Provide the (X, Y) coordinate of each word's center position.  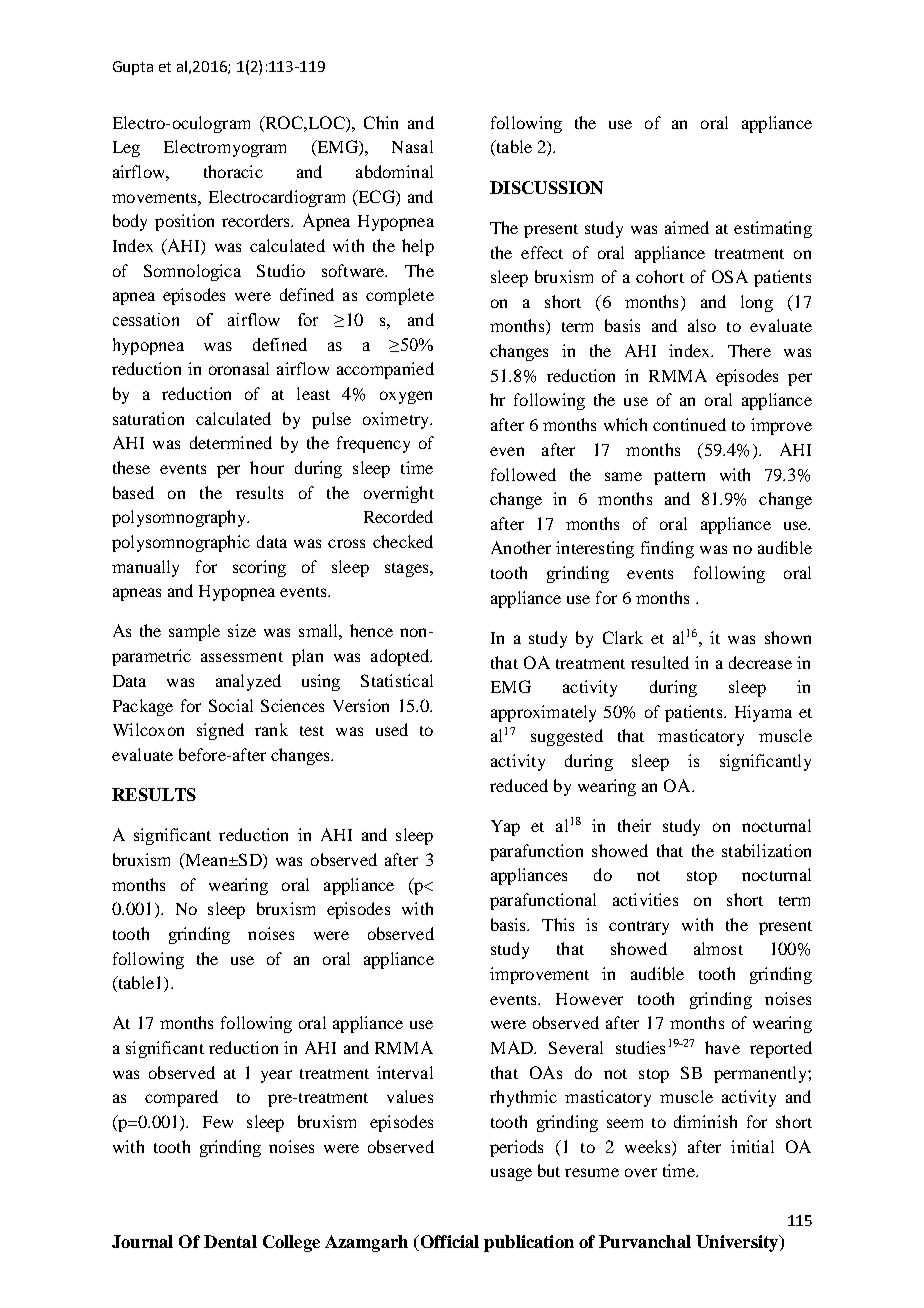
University (738, 1243)
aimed (687, 227)
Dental (230, 1241)
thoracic (233, 171)
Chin (381, 122)
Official (448, 1243)
